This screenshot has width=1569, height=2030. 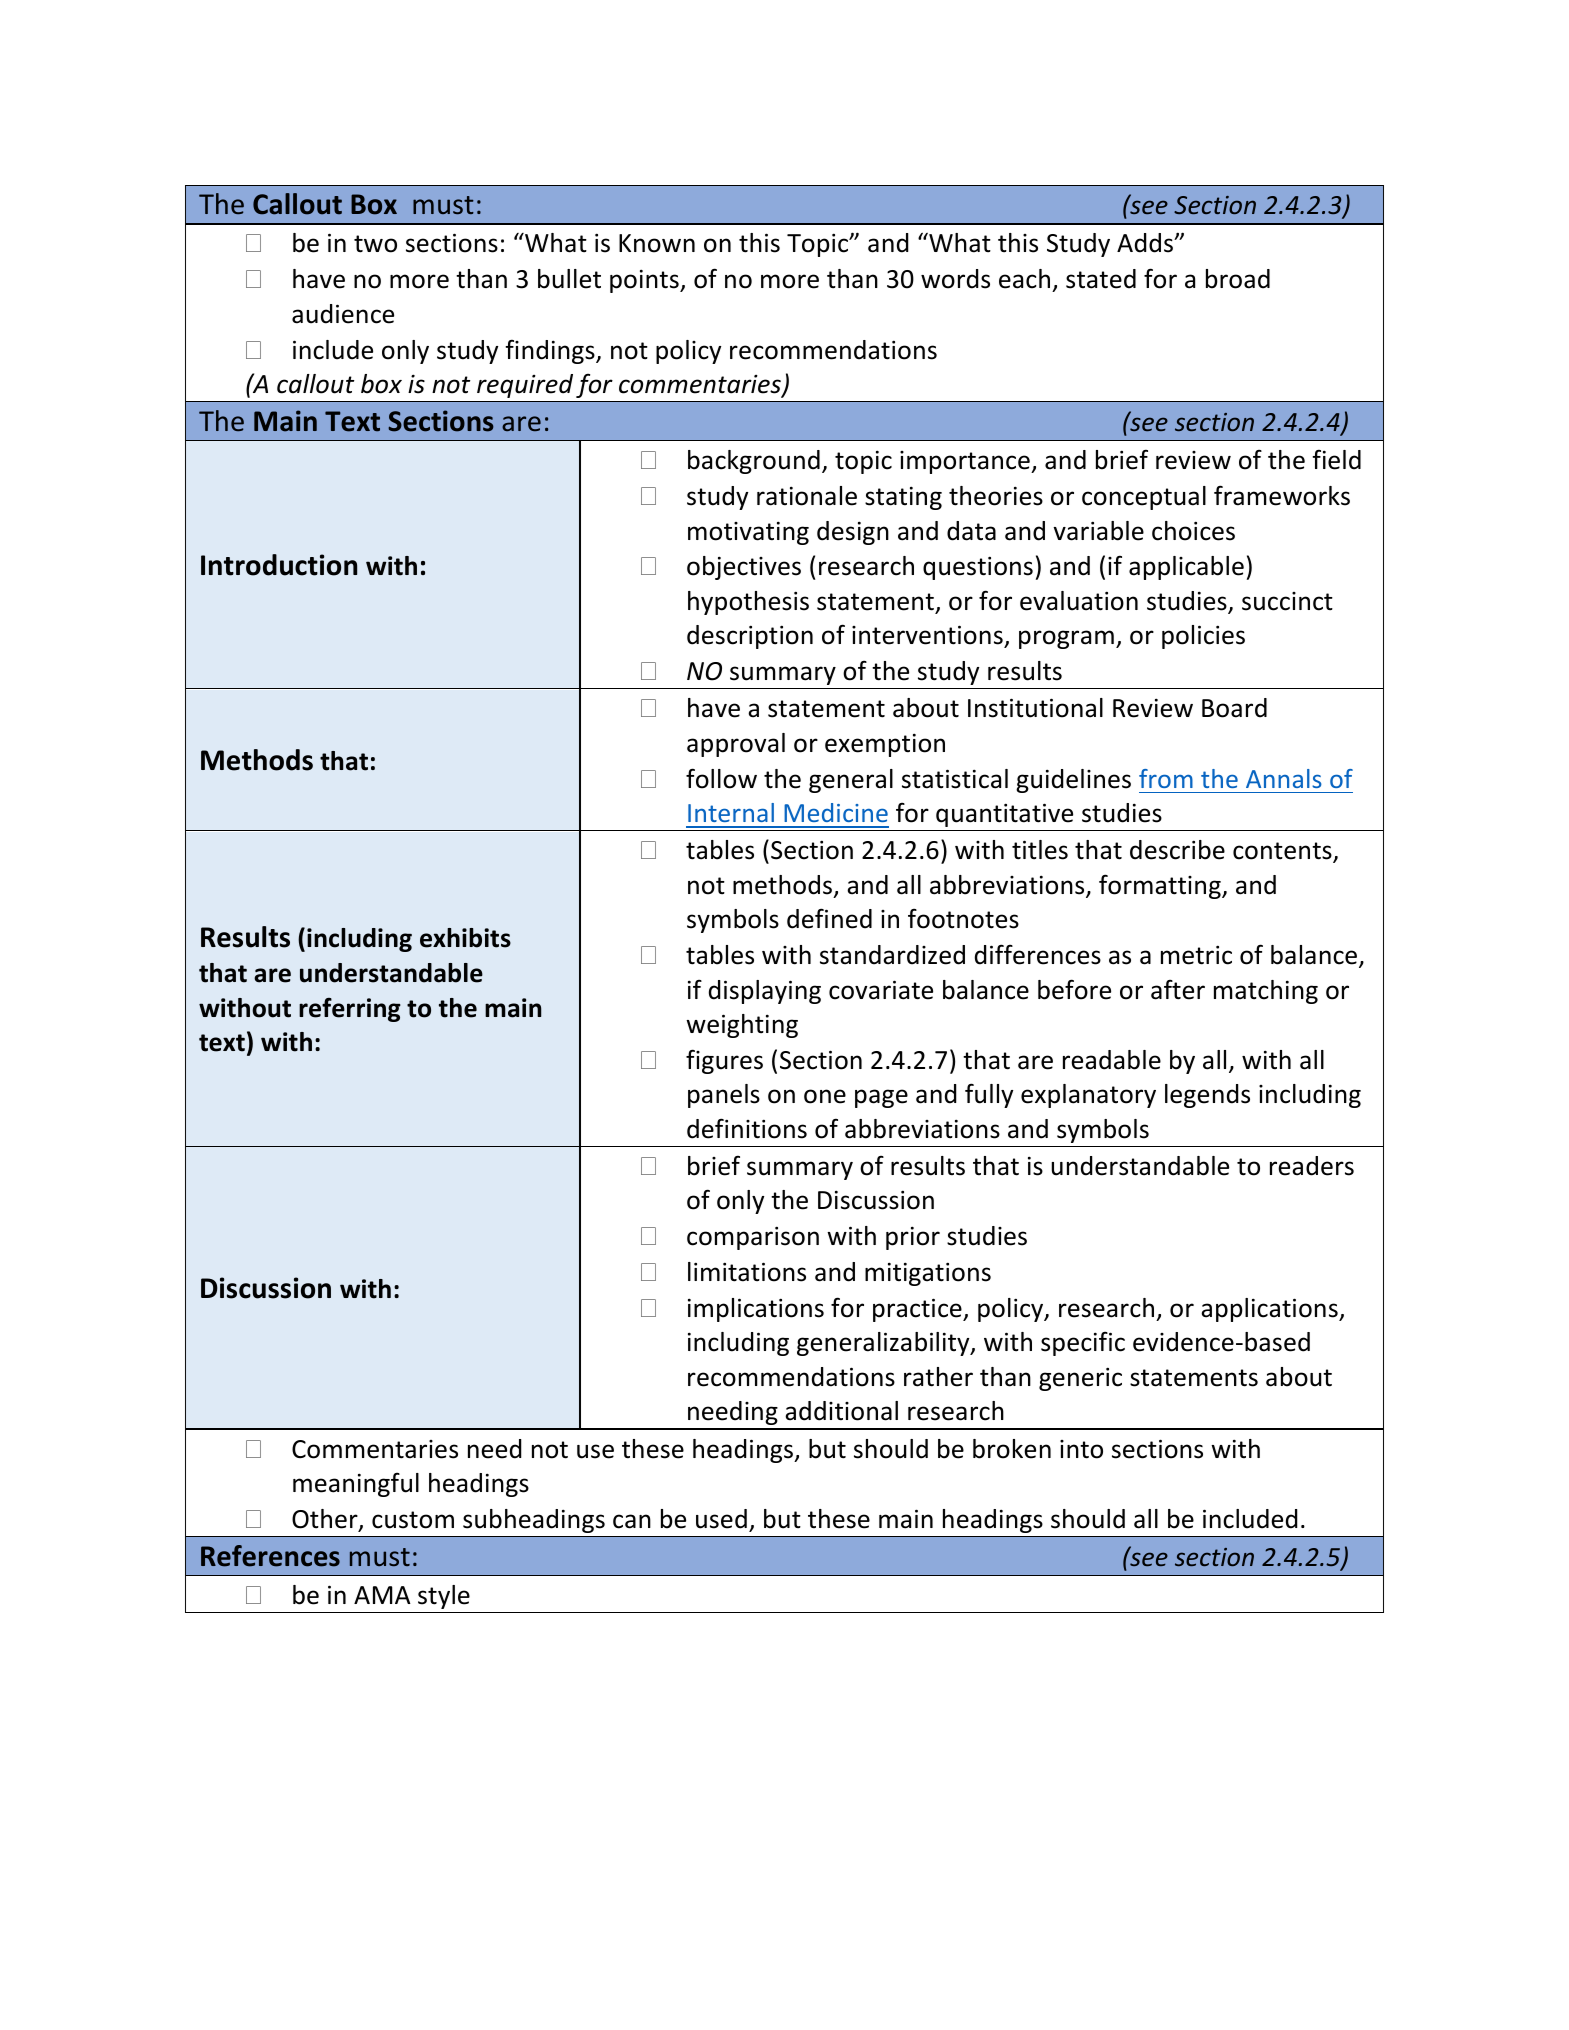 I want to click on limitations, so click(x=747, y=1272).
